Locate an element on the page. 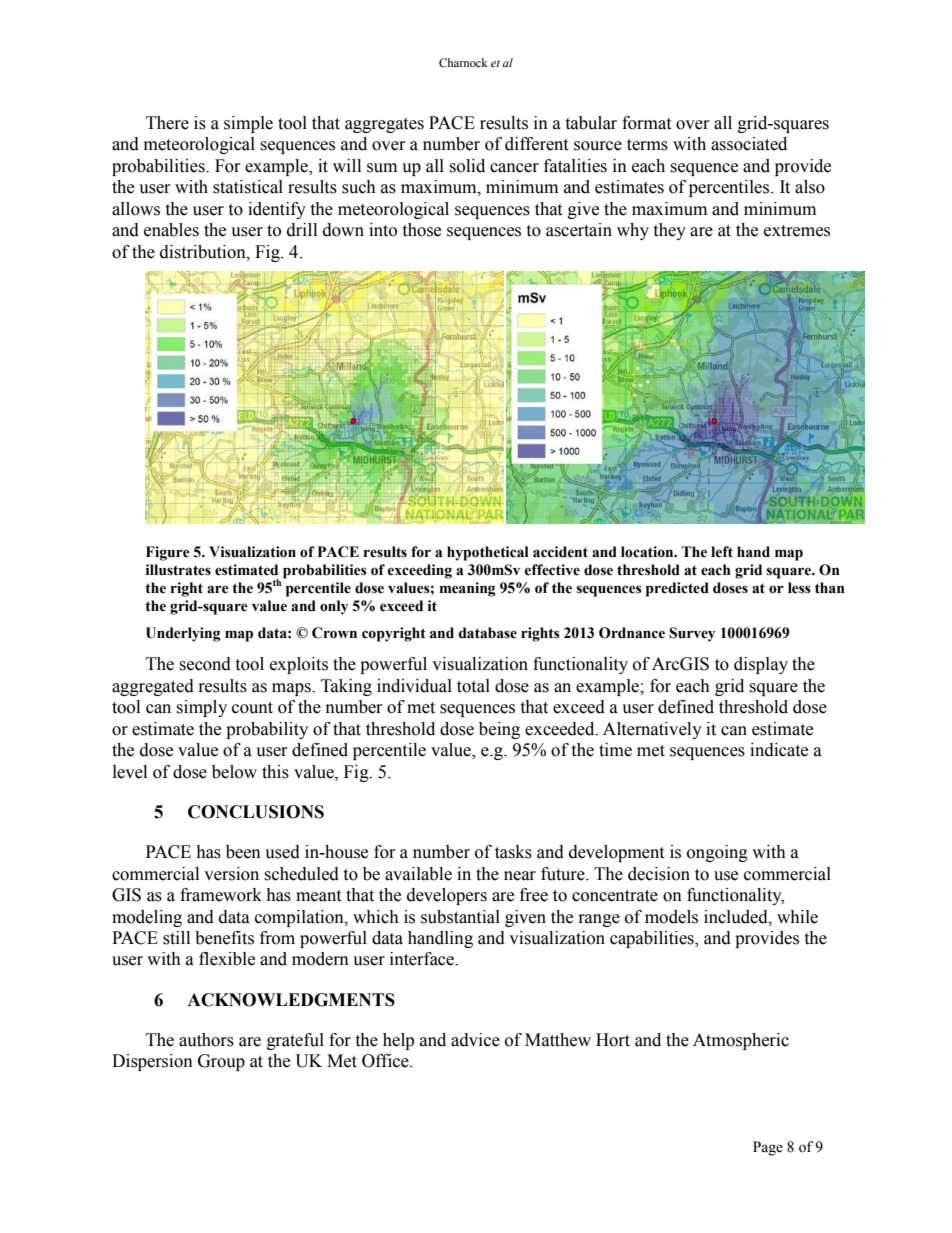 The height and width of the document is (1233, 952). simple is located at coordinates (248, 124).
